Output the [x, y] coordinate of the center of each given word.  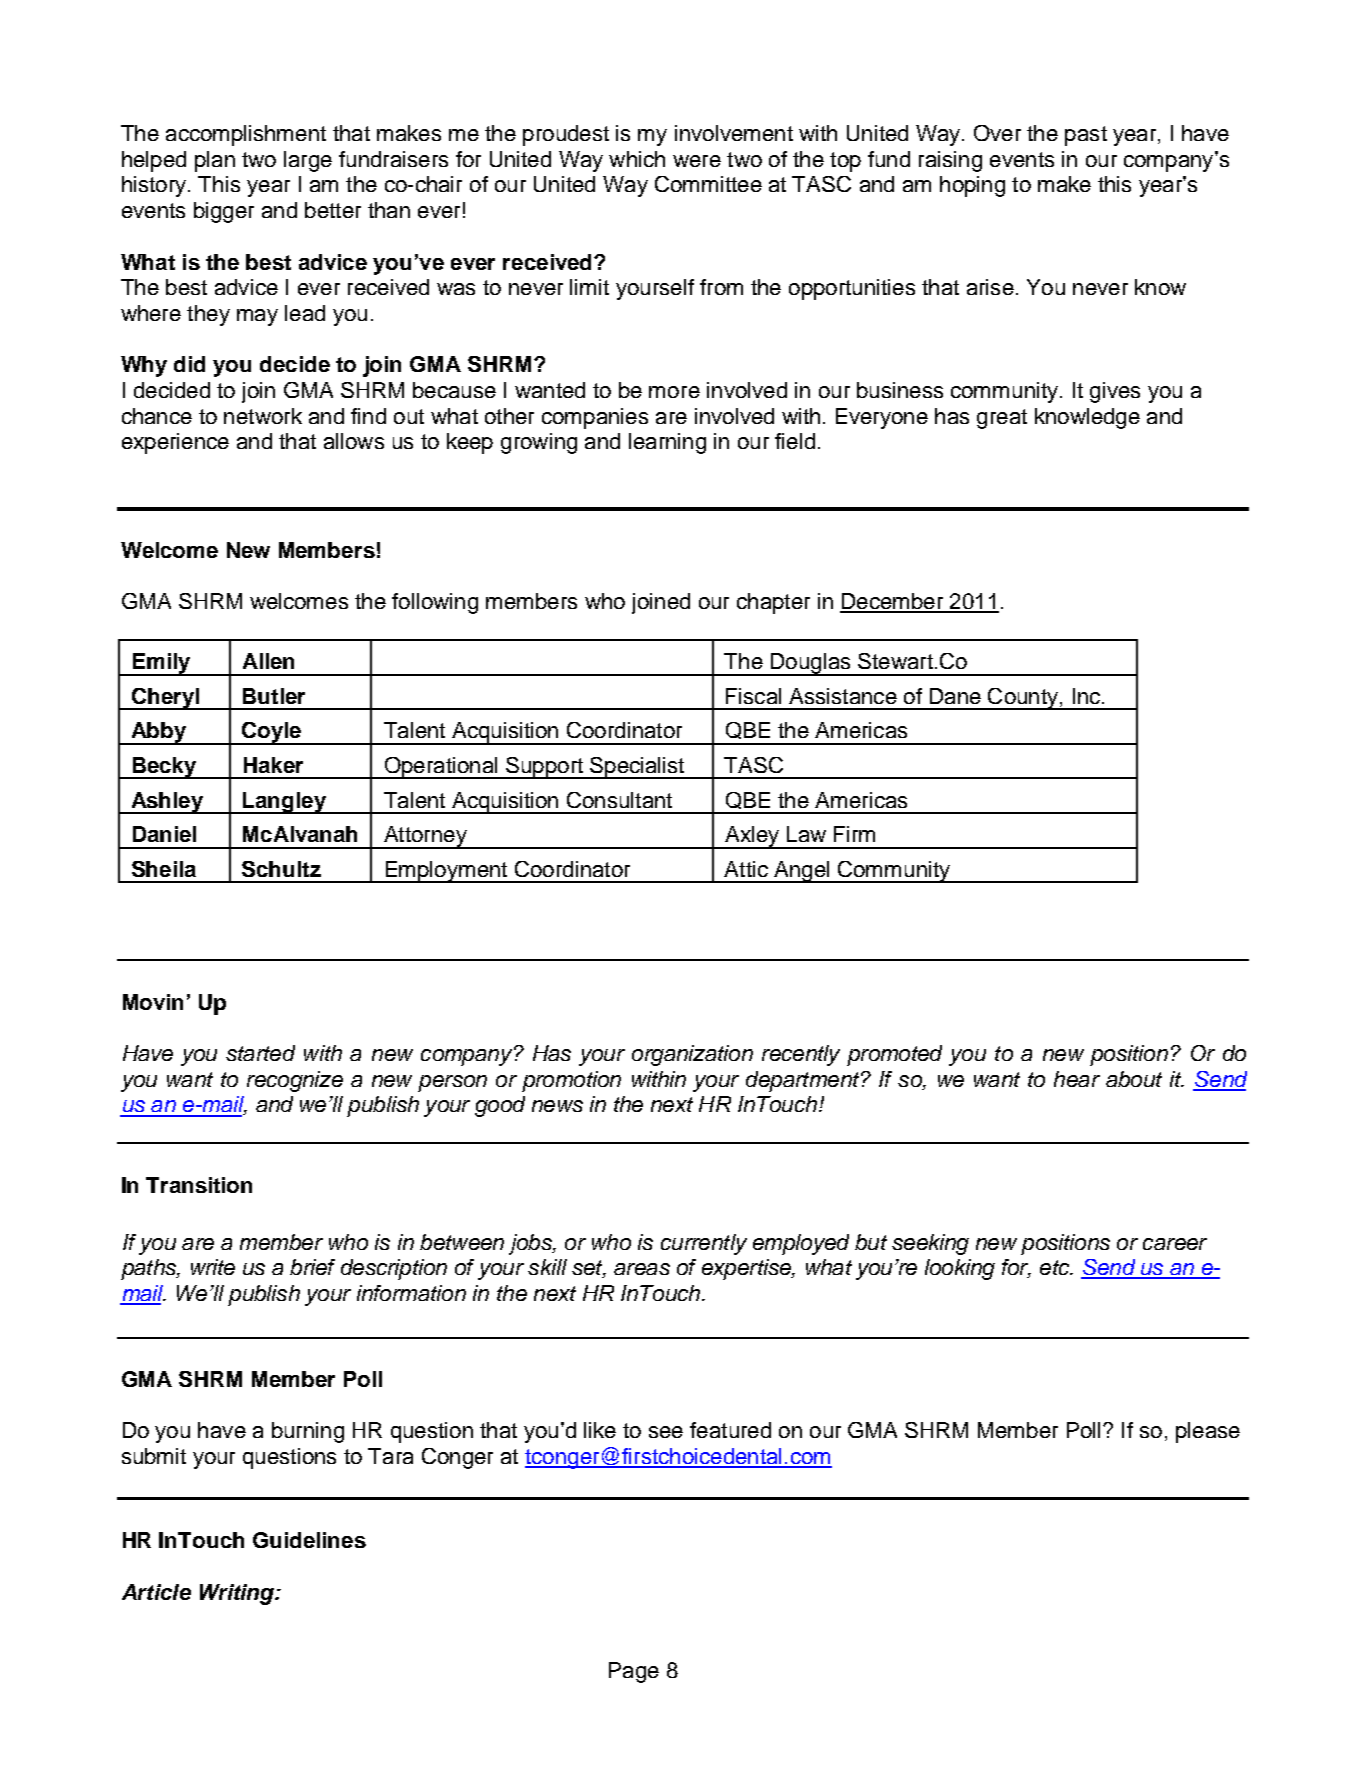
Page [634, 1672]
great [1002, 419]
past [1086, 136]
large [308, 161]
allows [354, 441]
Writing [238, 1594]
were [697, 161]
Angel [802, 872]
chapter [773, 603]
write [213, 1267]
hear [1077, 1079]
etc [1056, 1267]
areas [642, 1269]
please [1208, 1432]
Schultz [281, 869]
